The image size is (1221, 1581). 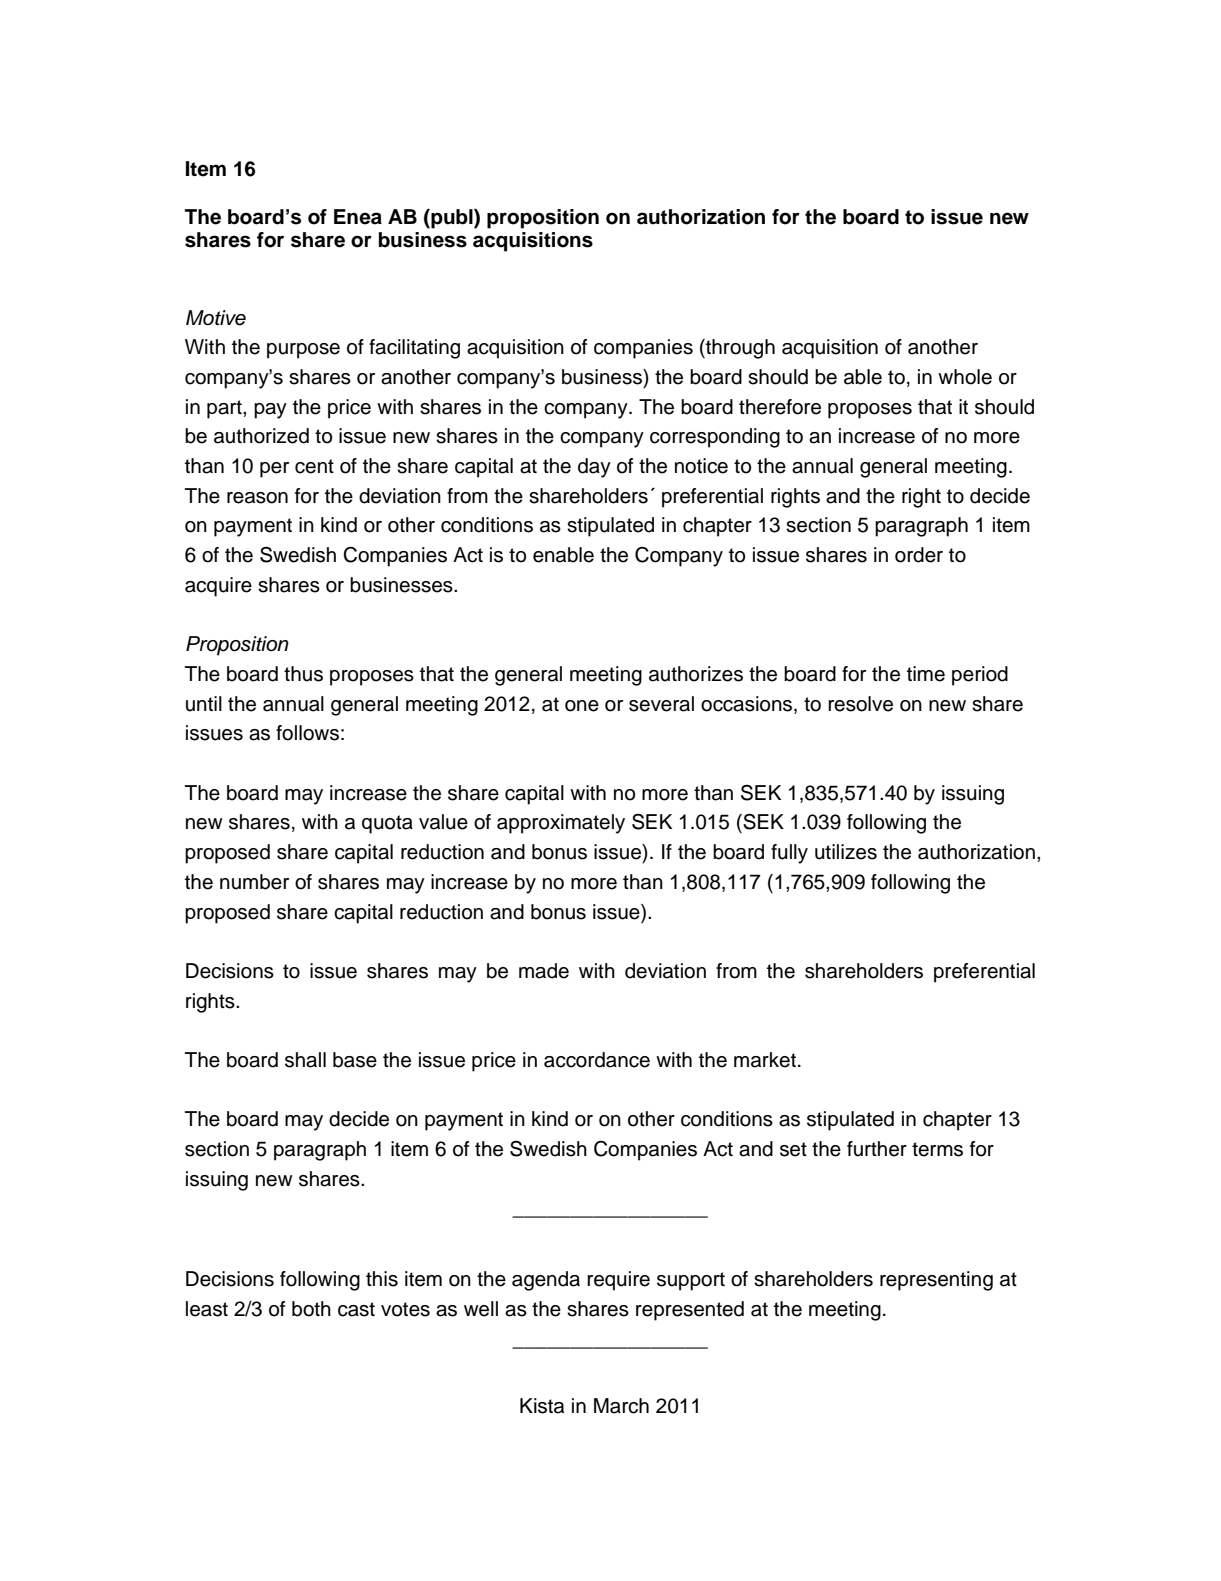 I want to click on whole, so click(x=965, y=377).
